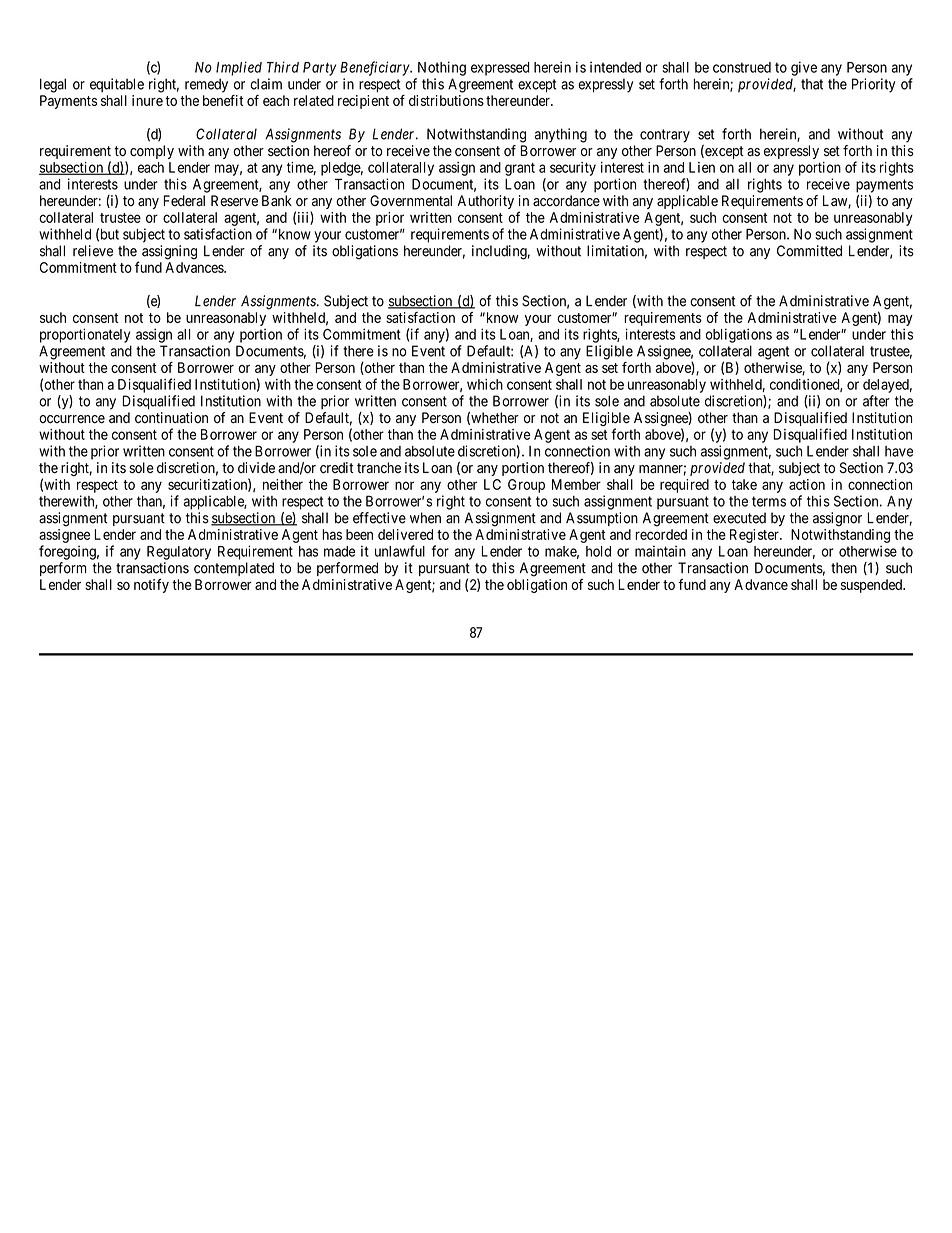 This page has width=952, height=1233. What do you see at coordinates (520, 169) in the page?
I see `grant` at bounding box center [520, 169].
